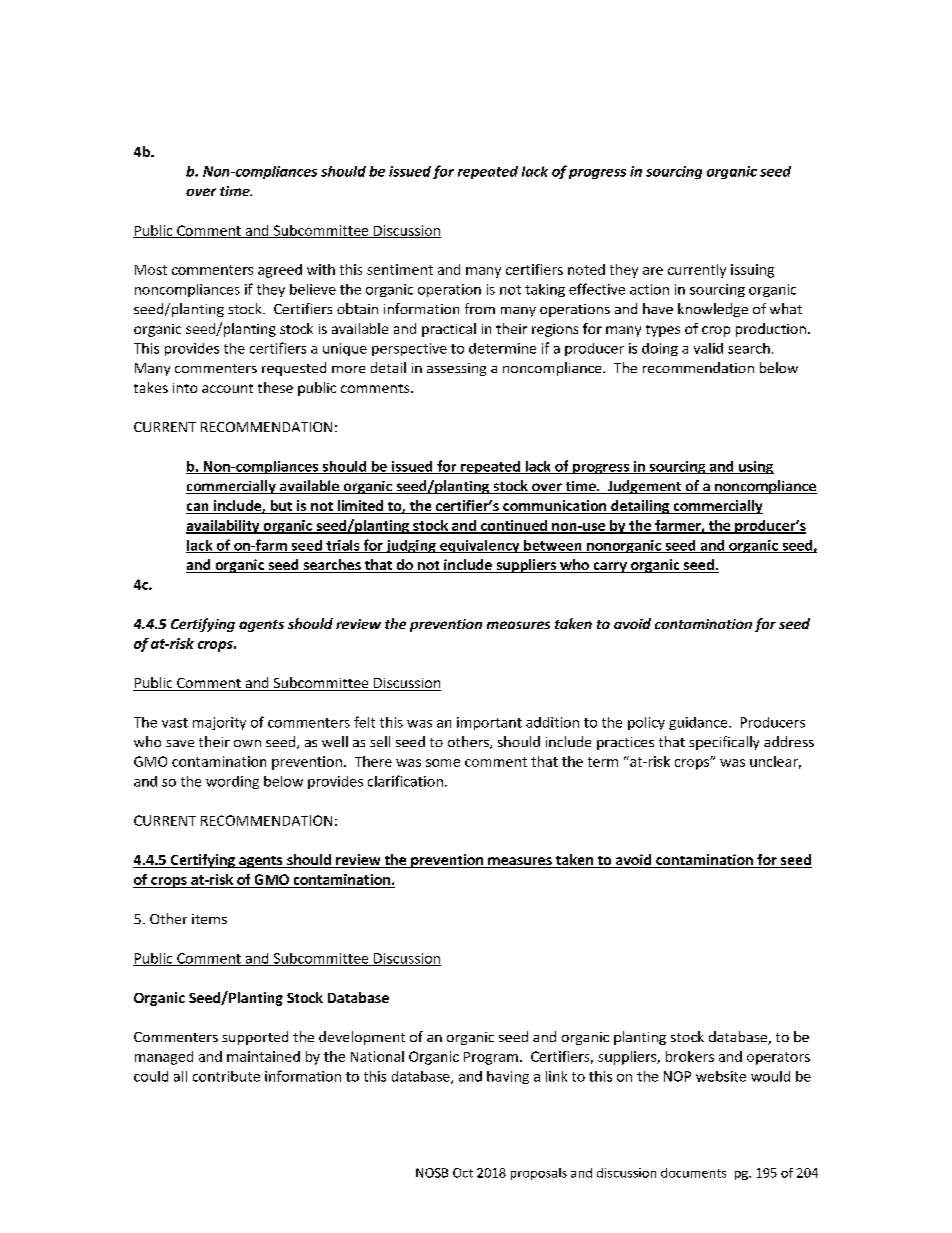  Describe the element at coordinates (480, 546) in the screenshot. I see `equivalency` at that location.
